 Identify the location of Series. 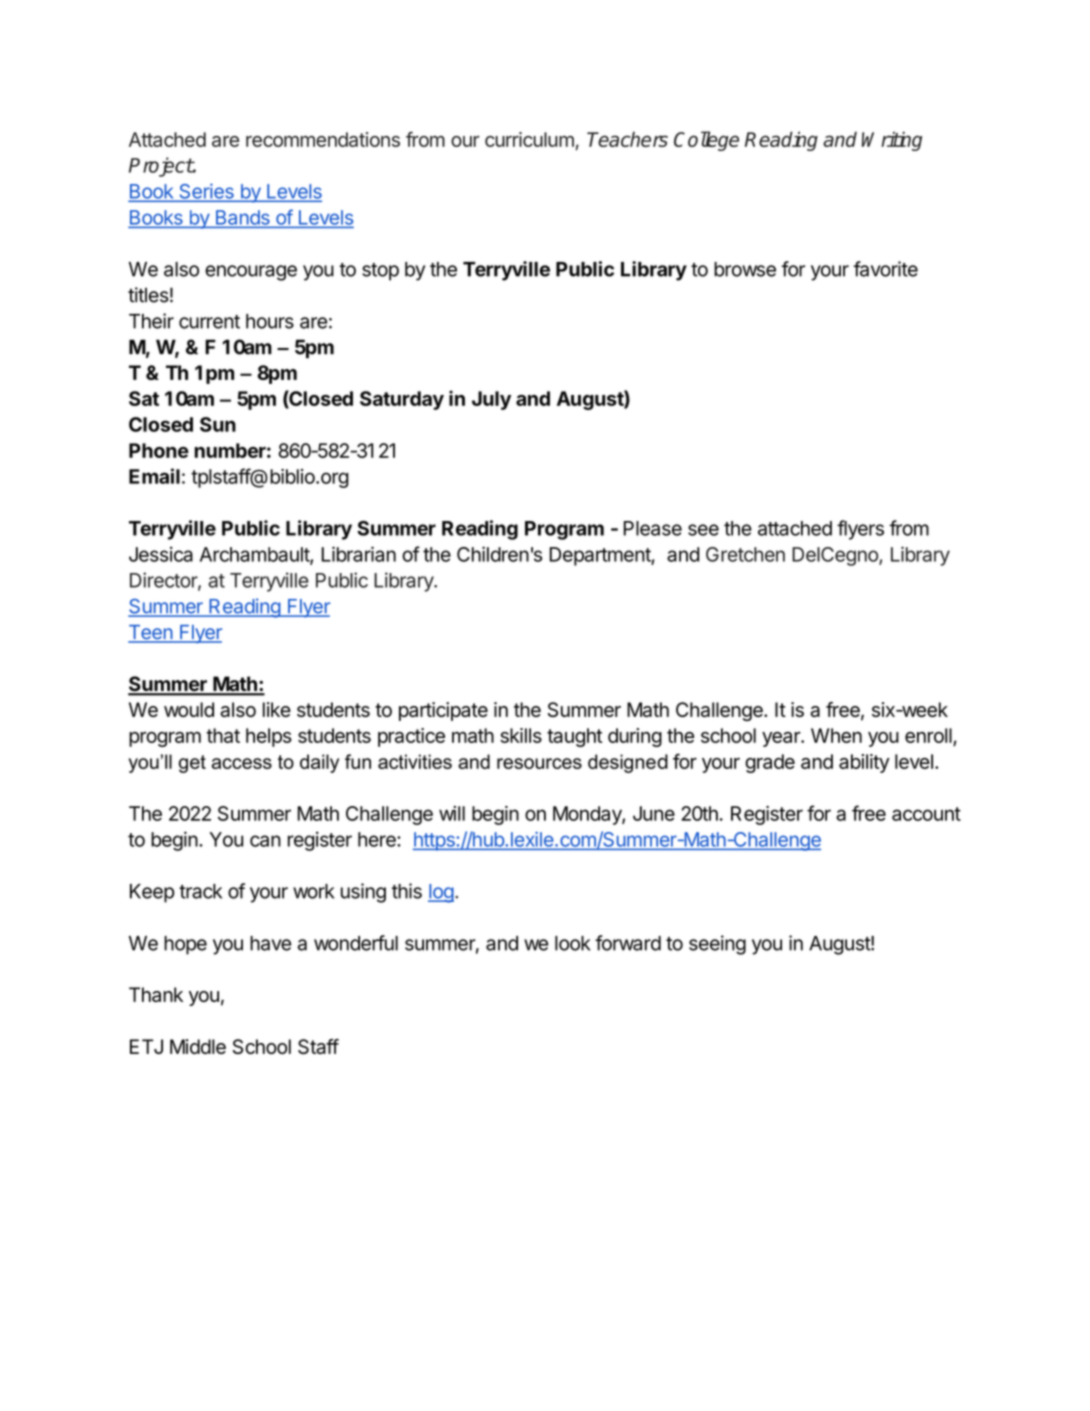
(206, 192).
